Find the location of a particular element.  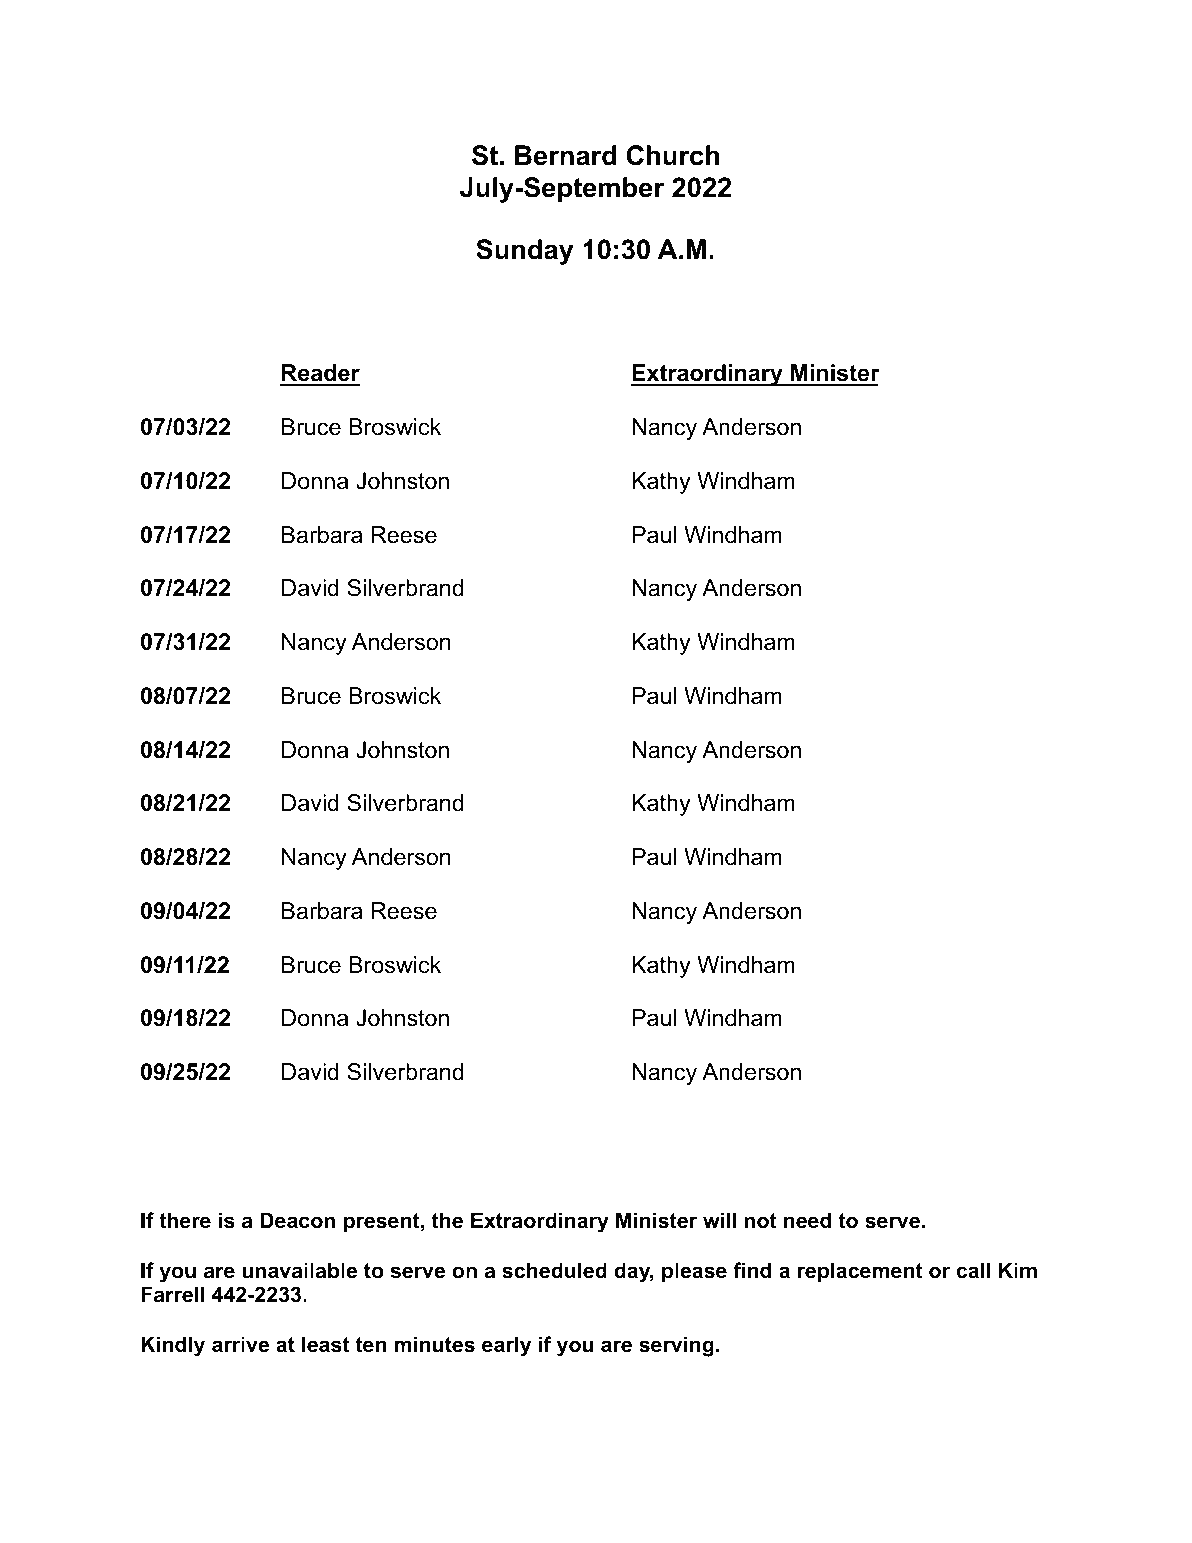

arrive is located at coordinates (240, 1344).
